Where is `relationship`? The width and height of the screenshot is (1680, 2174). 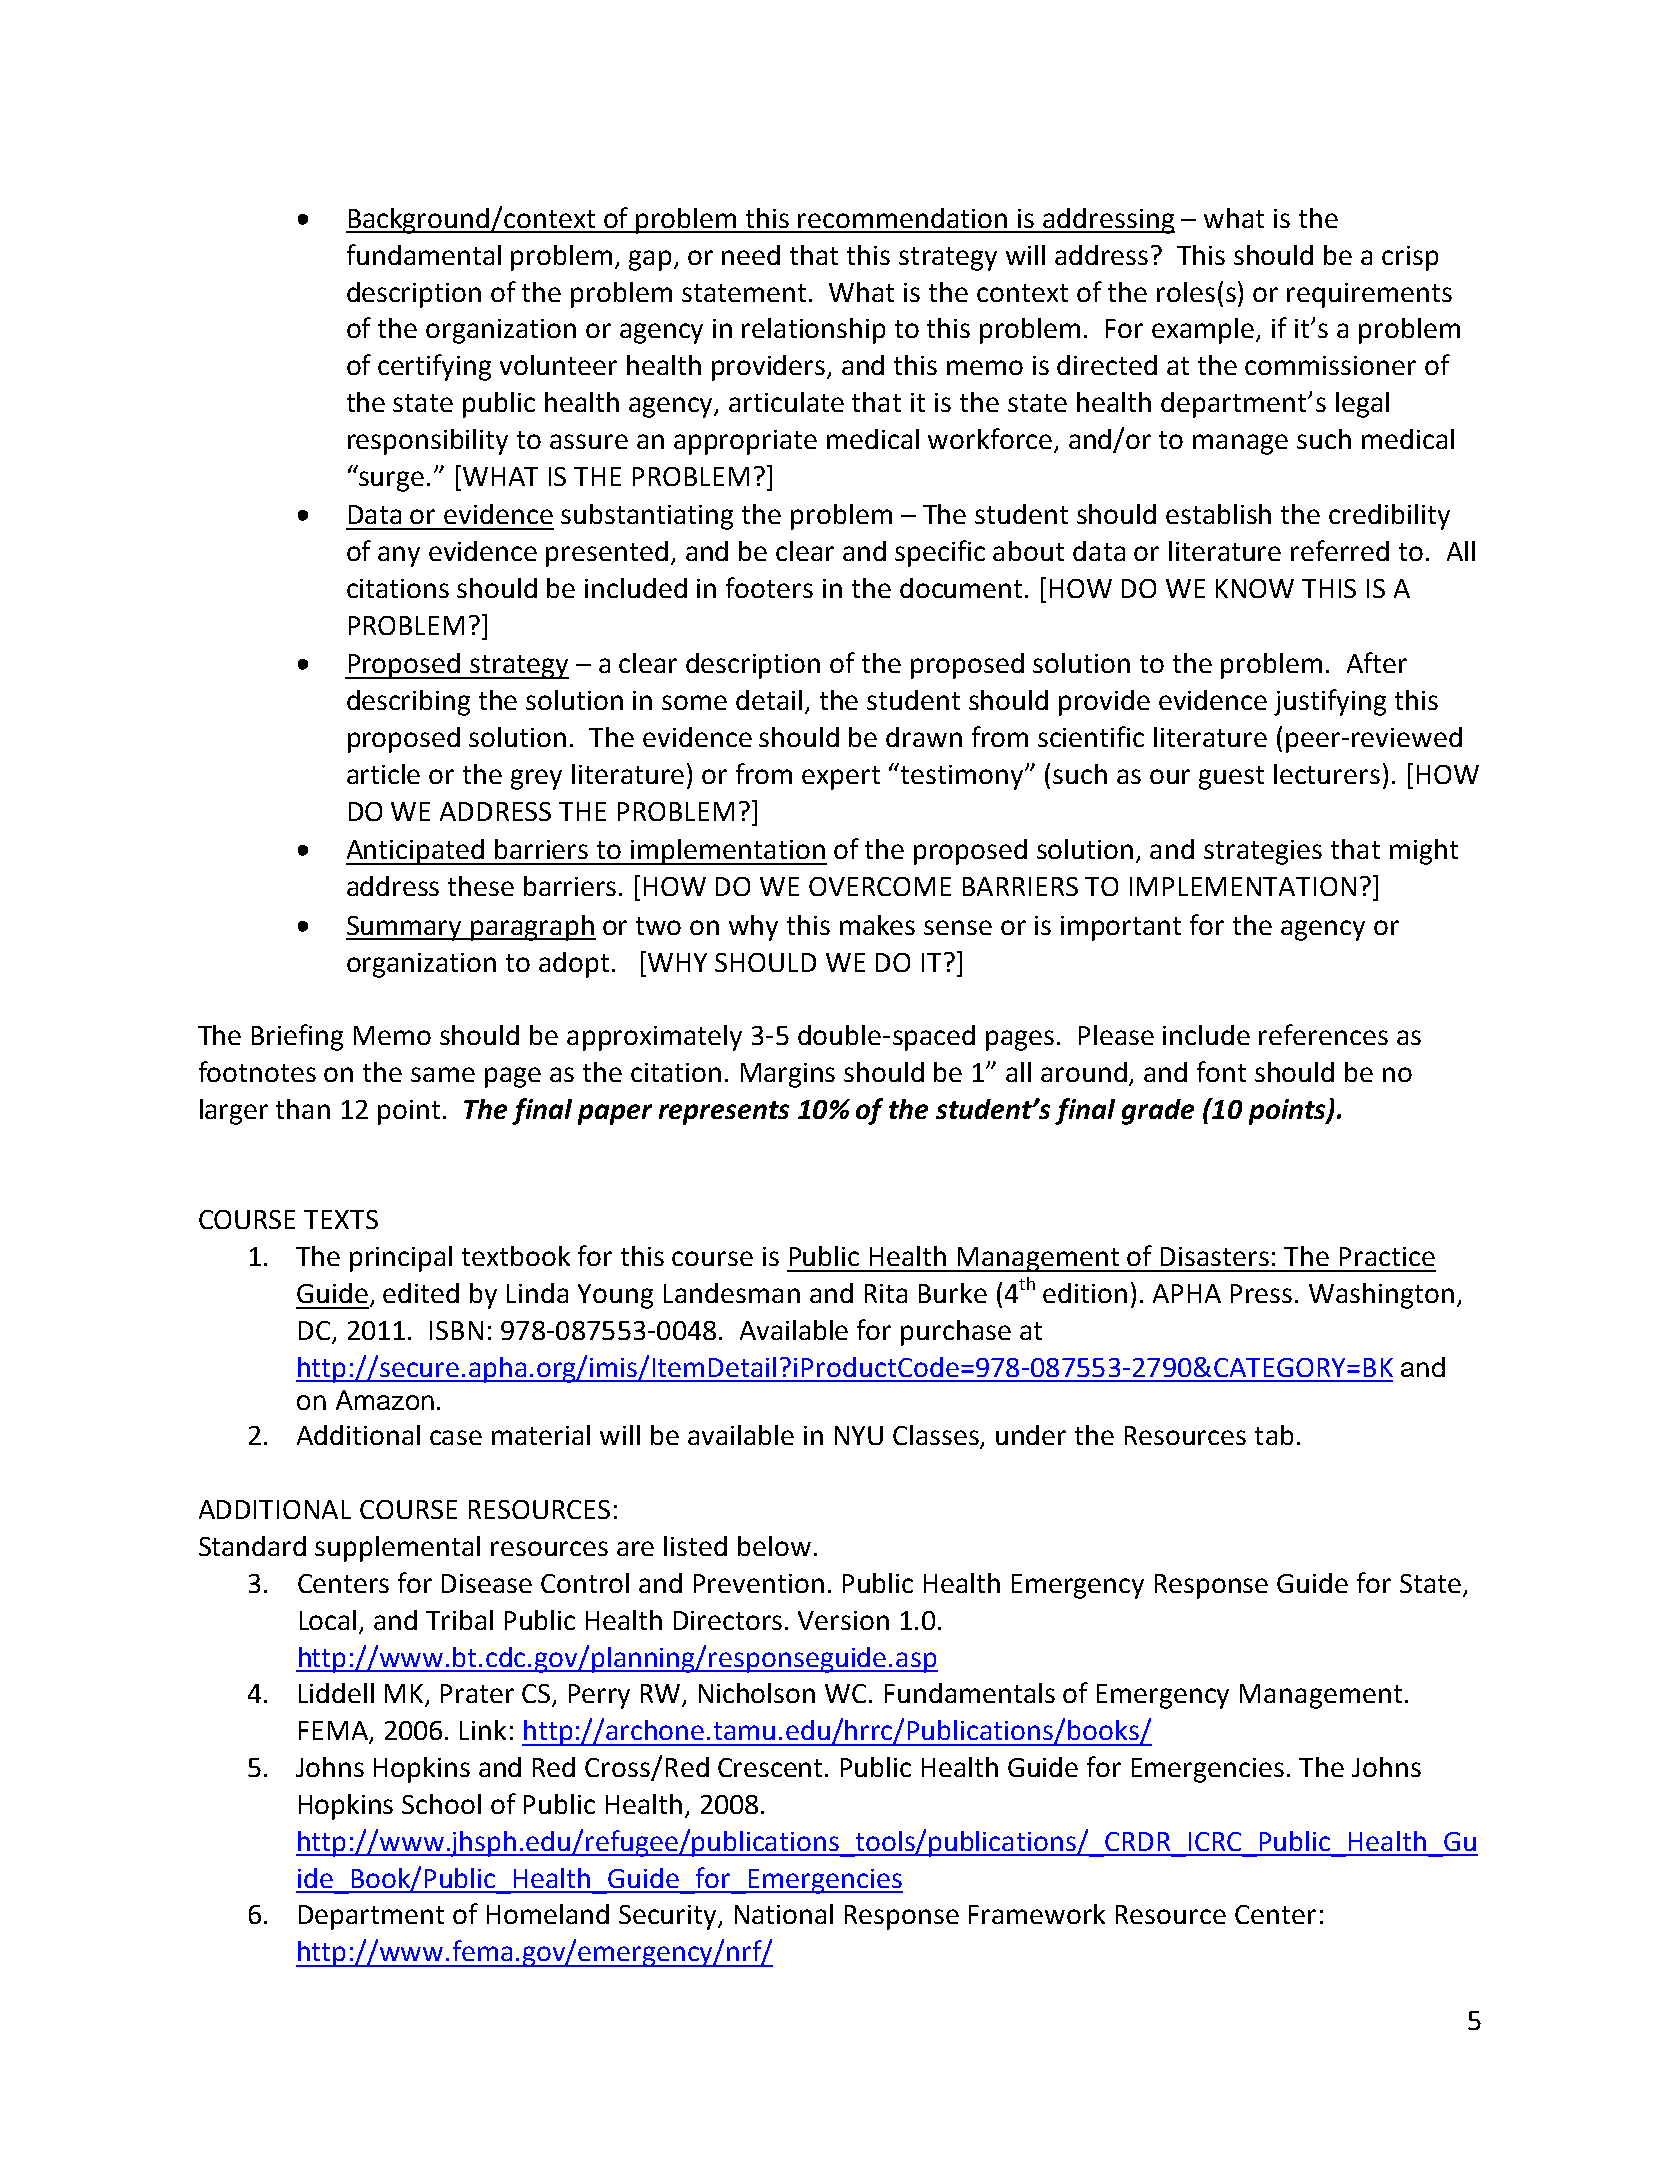 relationship is located at coordinates (813, 331).
